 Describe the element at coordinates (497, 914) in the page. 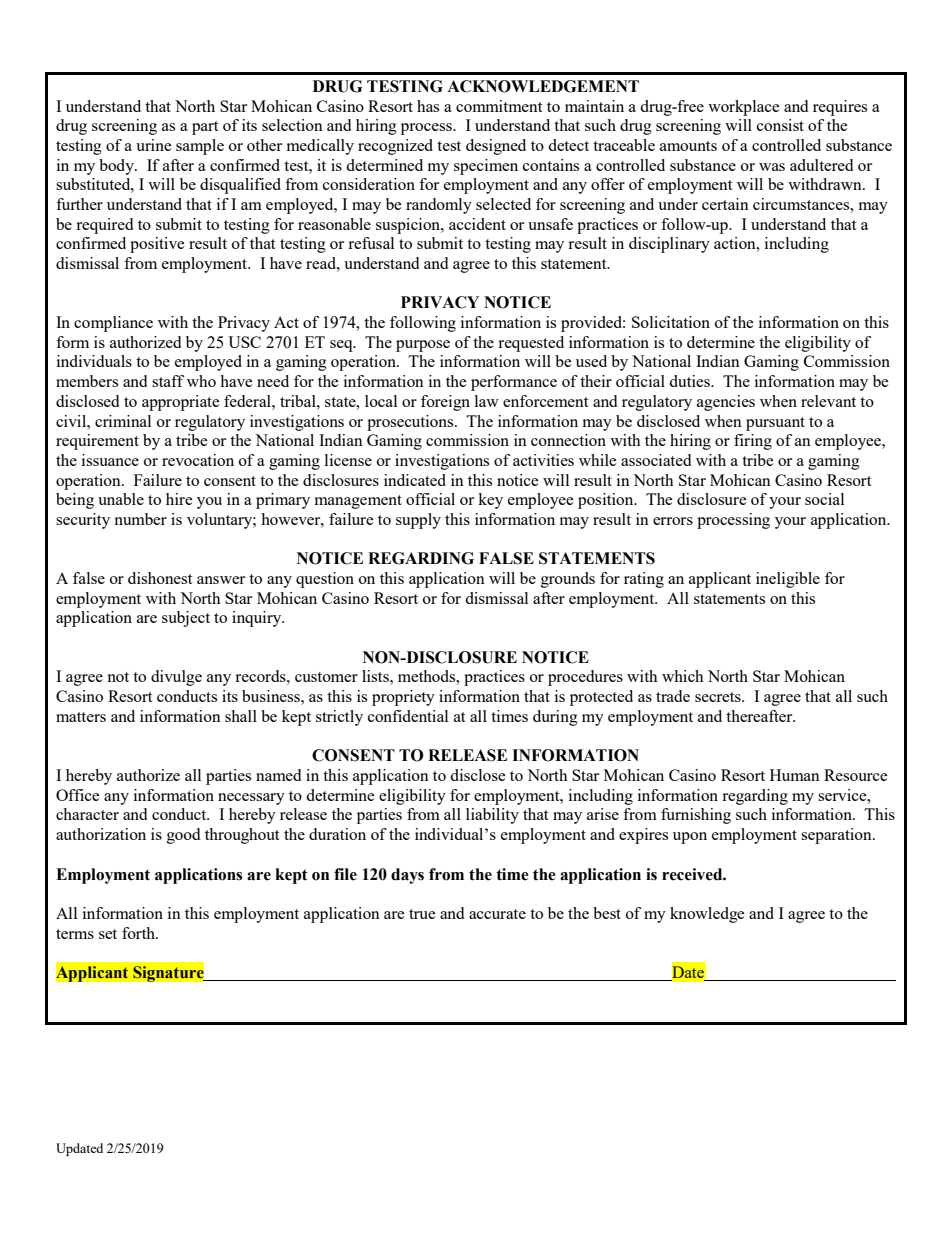

I see `accurate` at that location.
